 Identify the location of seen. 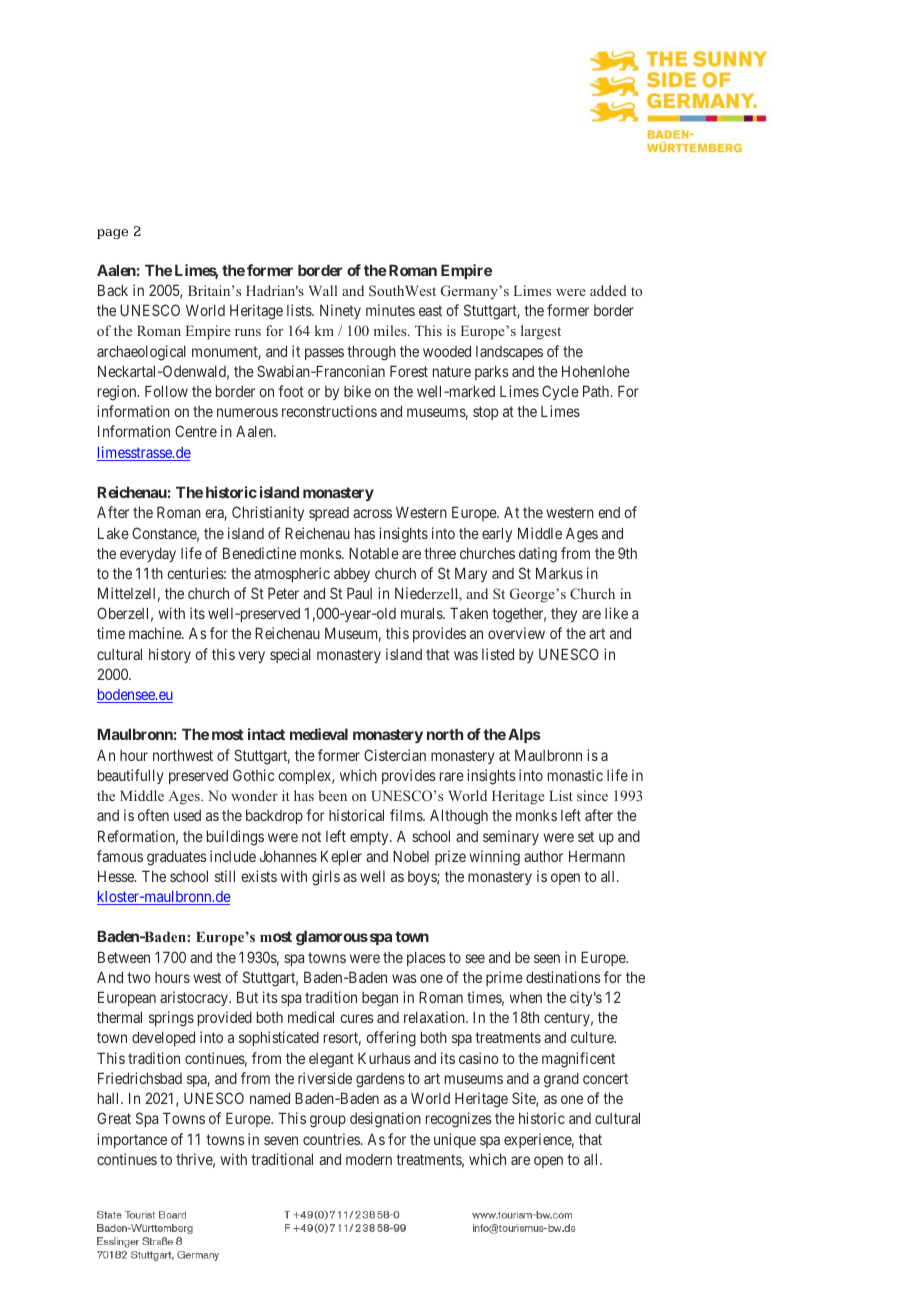
(547, 958).
